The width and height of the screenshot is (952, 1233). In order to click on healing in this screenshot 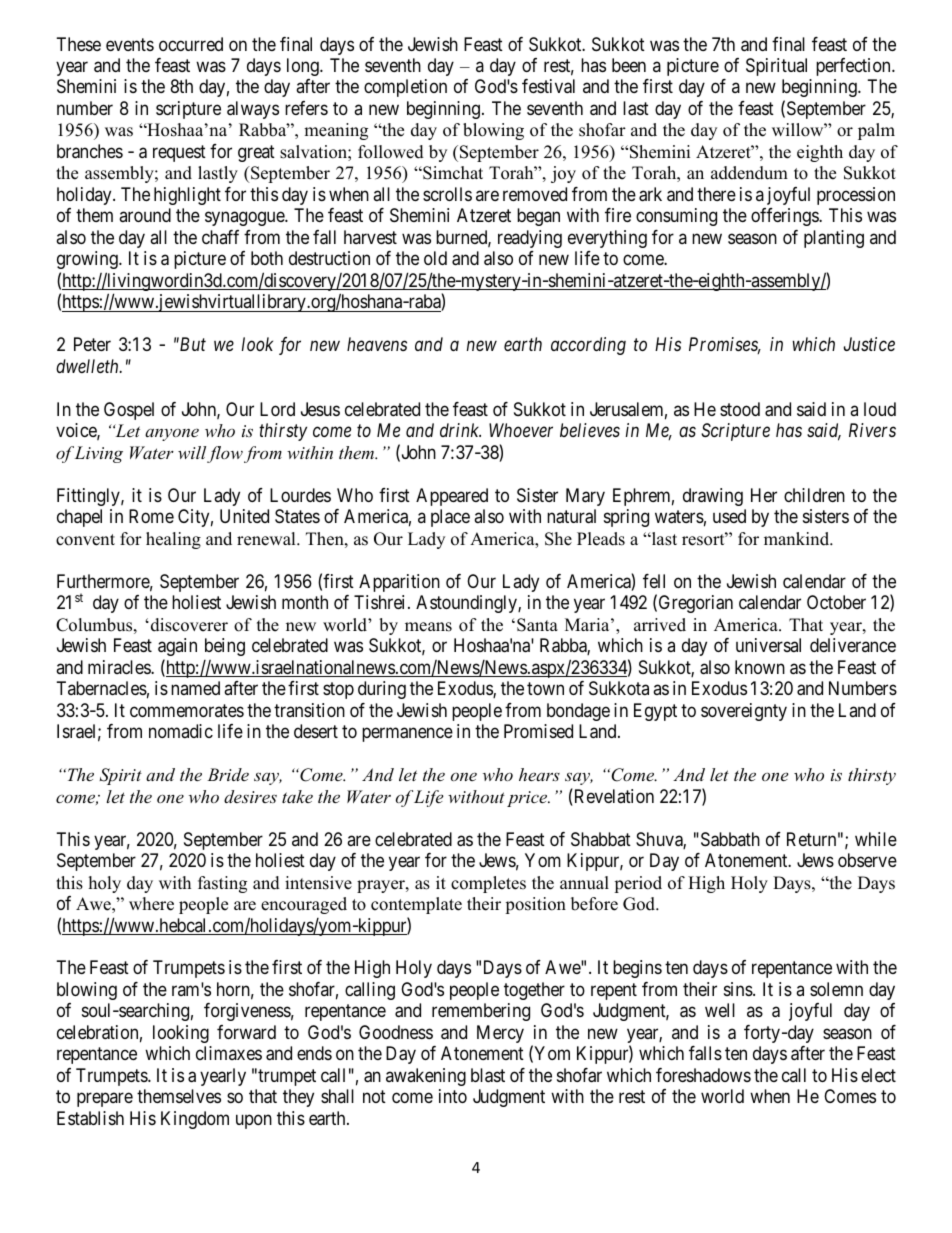, I will do `click(173, 540)`.
